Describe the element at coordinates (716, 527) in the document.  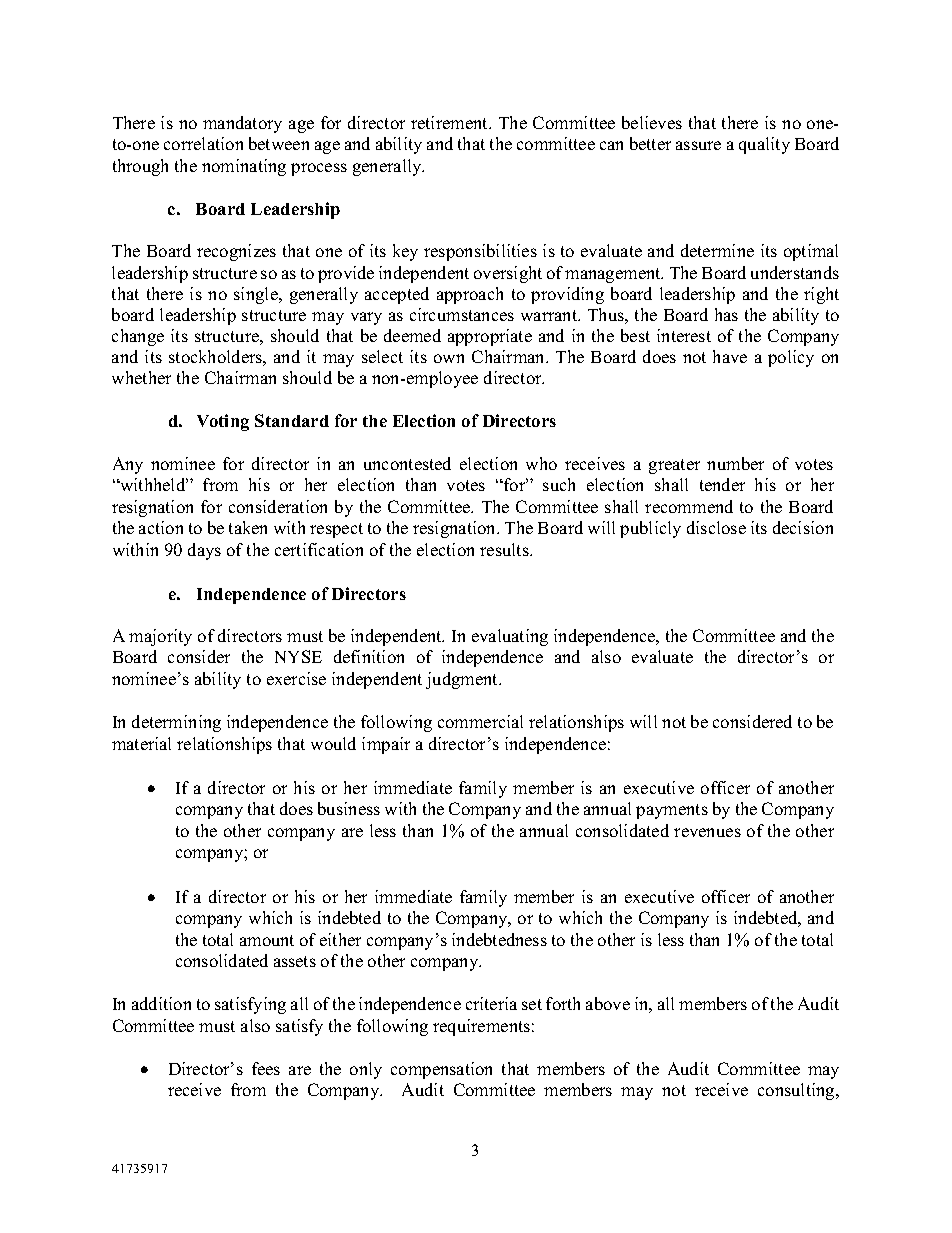
I see `disclose` at that location.
